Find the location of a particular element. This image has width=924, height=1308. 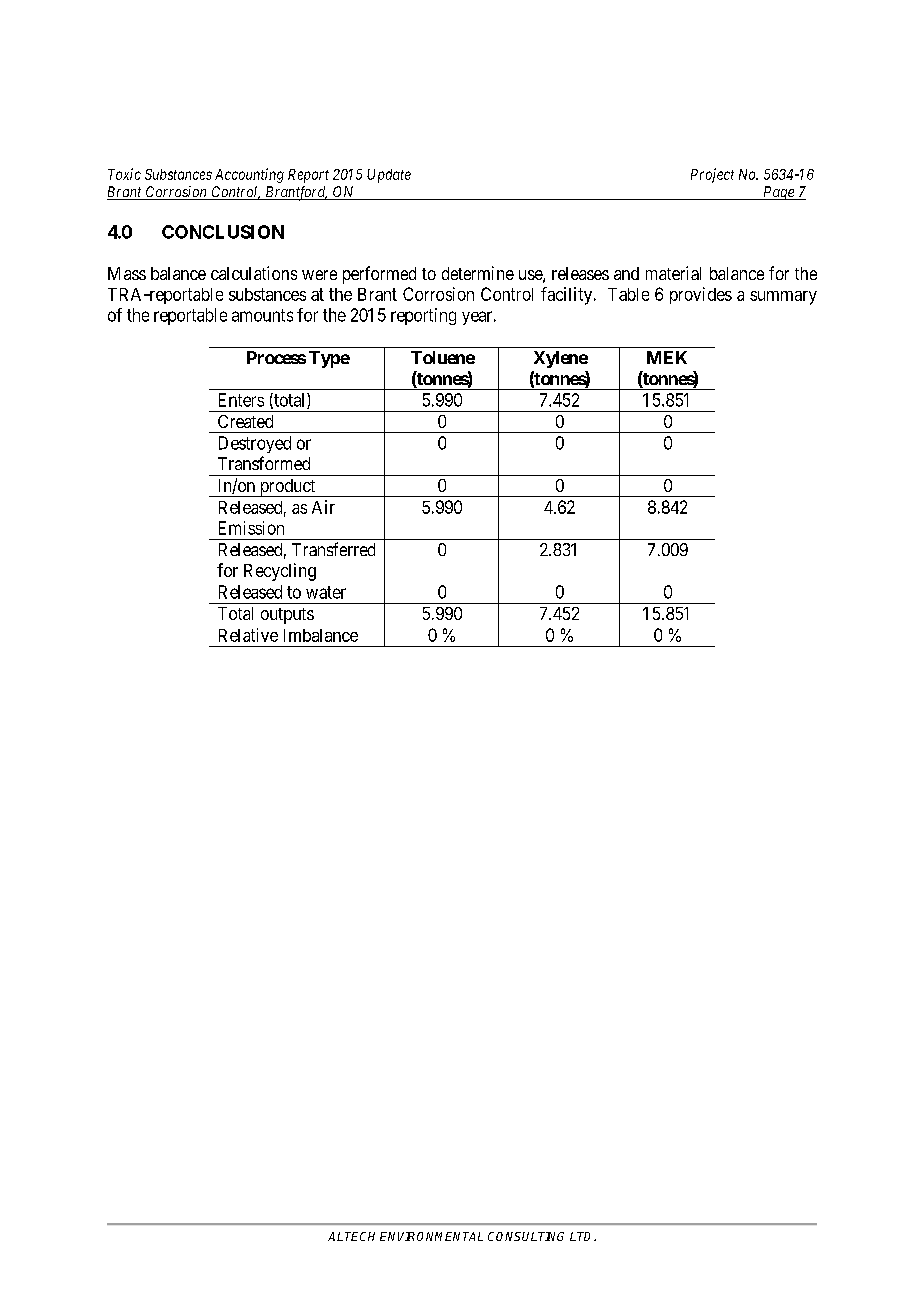

Relative is located at coordinates (248, 635).
